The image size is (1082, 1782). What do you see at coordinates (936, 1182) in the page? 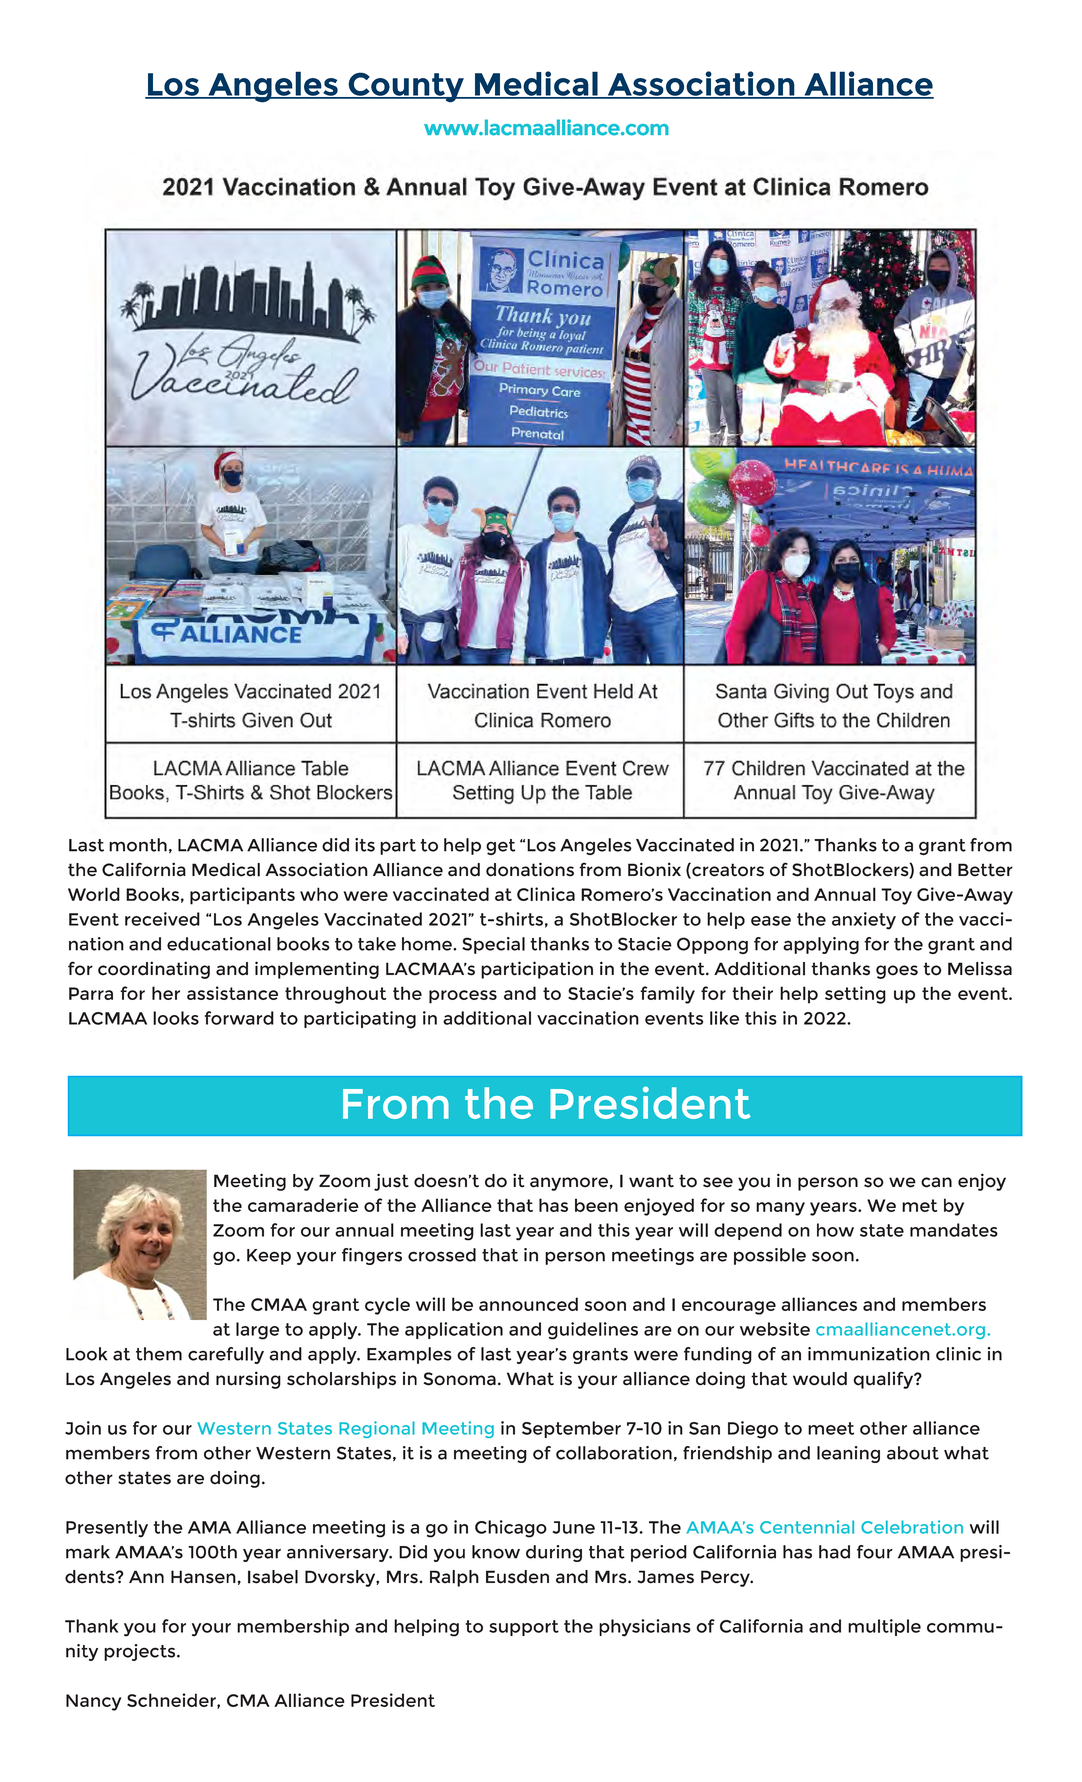
I see `can` at bounding box center [936, 1182].
